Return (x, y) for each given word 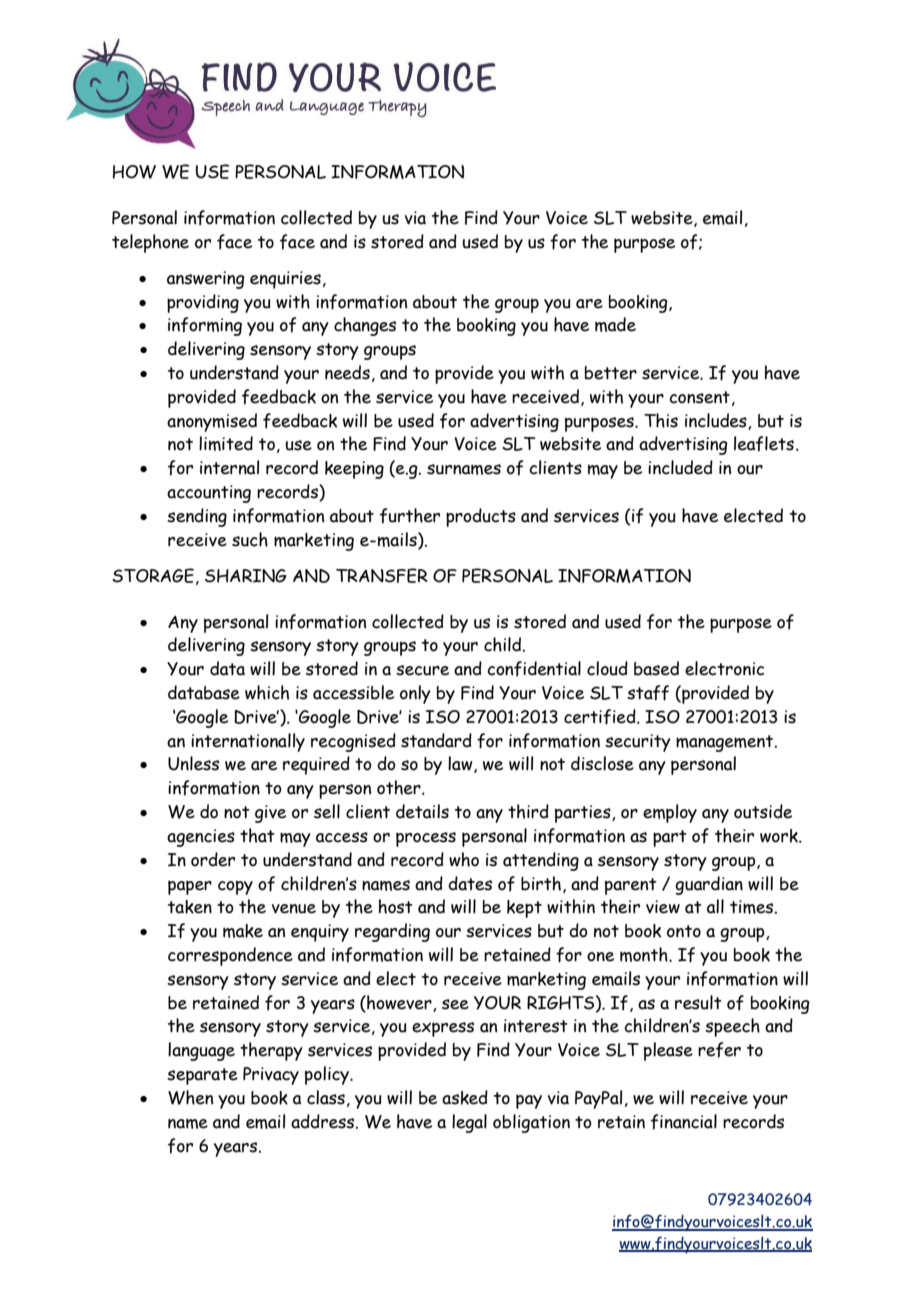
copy (235, 887)
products (481, 517)
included (680, 467)
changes (365, 326)
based (656, 668)
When (190, 1097)
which (267, 692)
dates (470, 883)
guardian (709, 885)
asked (465, 1097)
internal (229, 467)
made (615, 324)
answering (206, 280)
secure (422, 670)
